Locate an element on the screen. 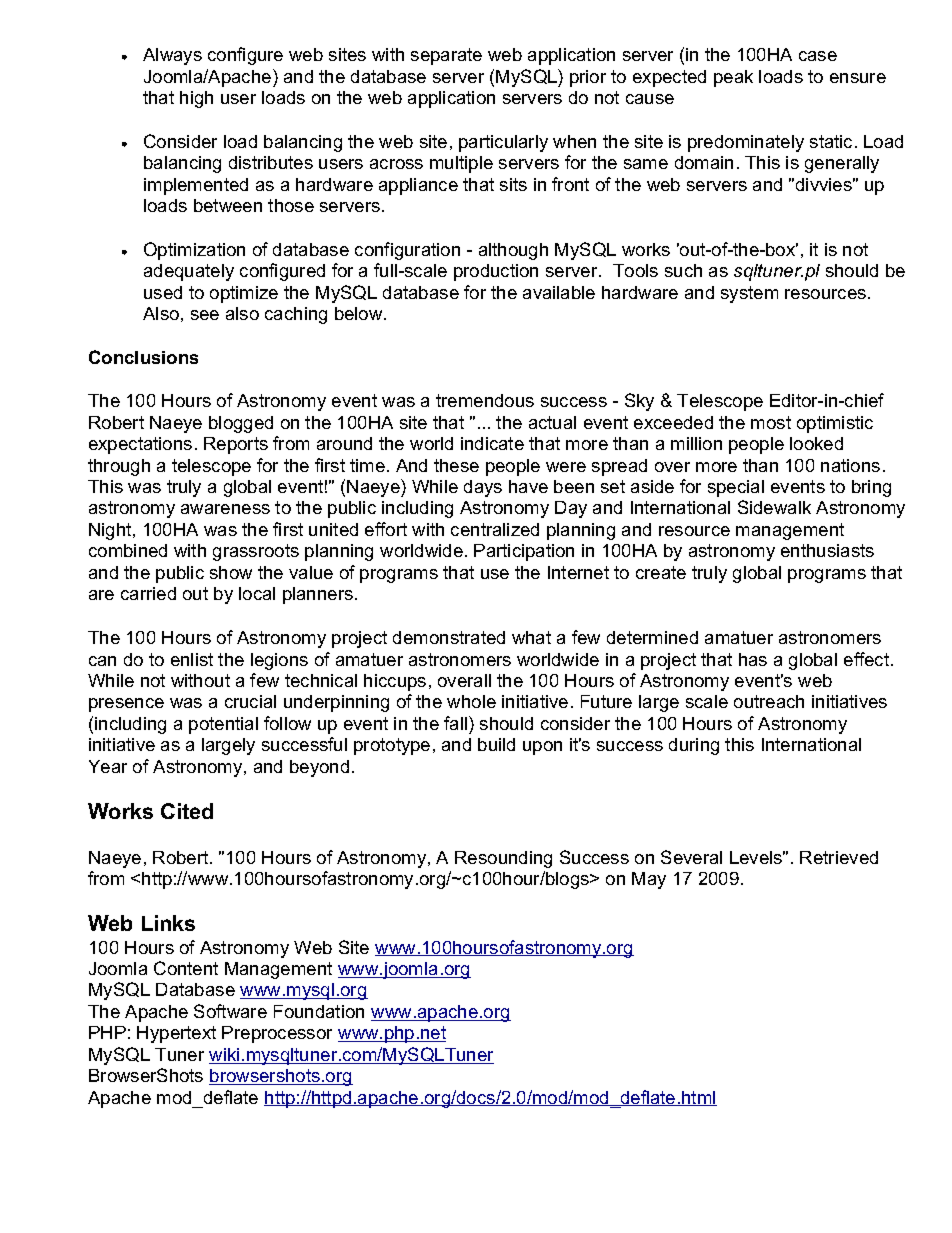  blogged is located at coordinates (241, 424).
